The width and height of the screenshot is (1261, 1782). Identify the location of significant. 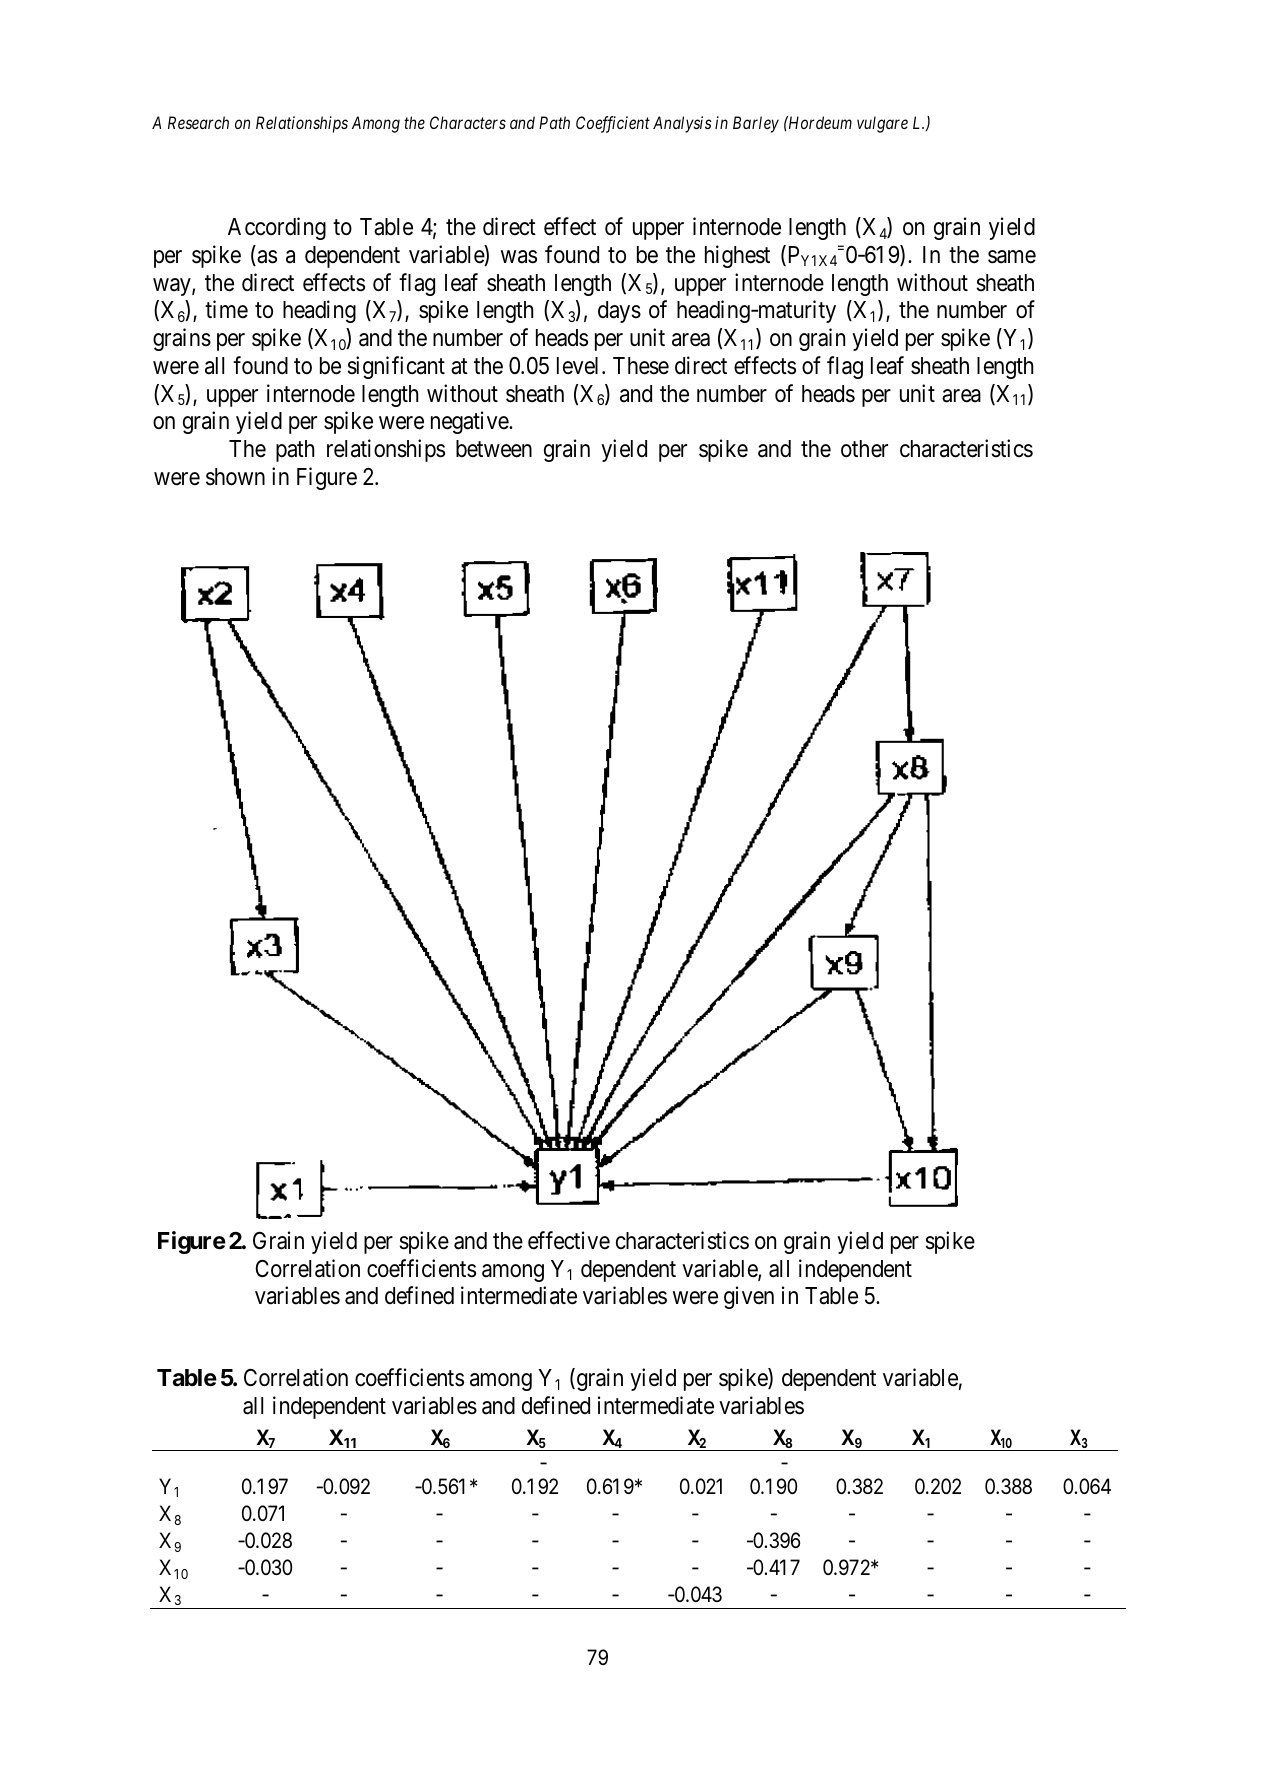
(396, 367).
